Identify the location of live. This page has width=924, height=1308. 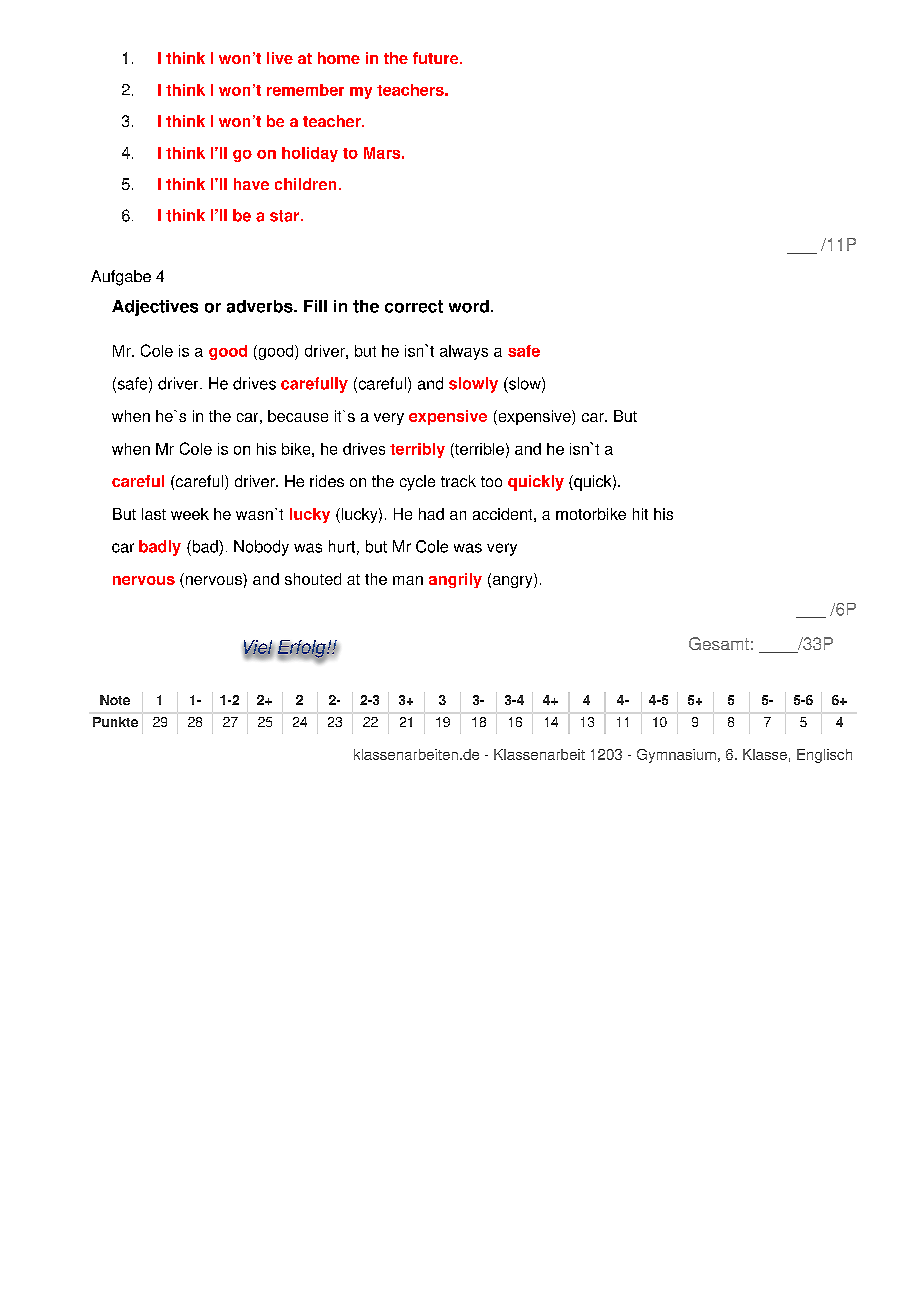
(280, 58).
